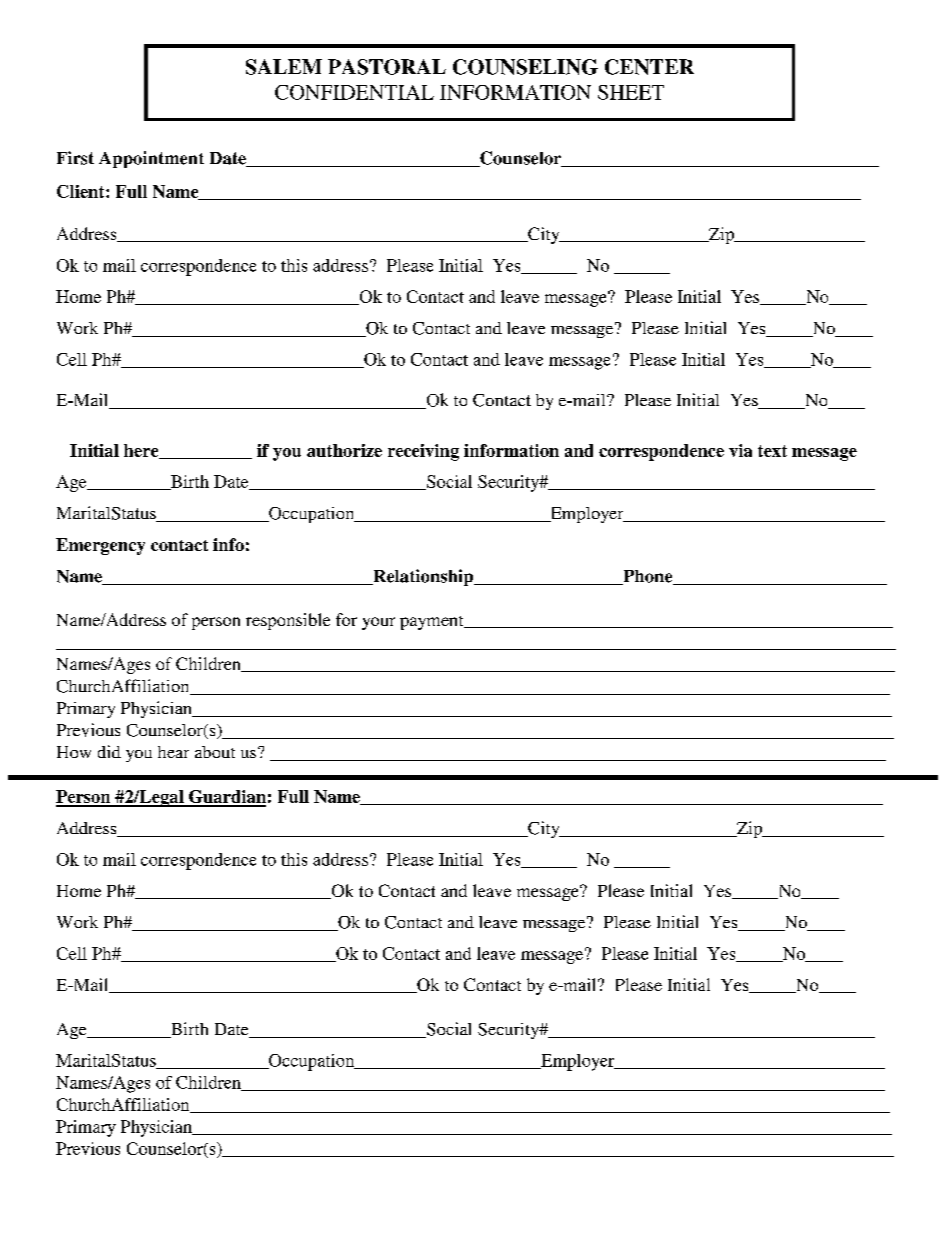 Image resolution: width=952 pixels, height=1233 pixels. What do you see at coordinates (772, 451) in the image?
I see `text` at bounding box center [772, 451].
